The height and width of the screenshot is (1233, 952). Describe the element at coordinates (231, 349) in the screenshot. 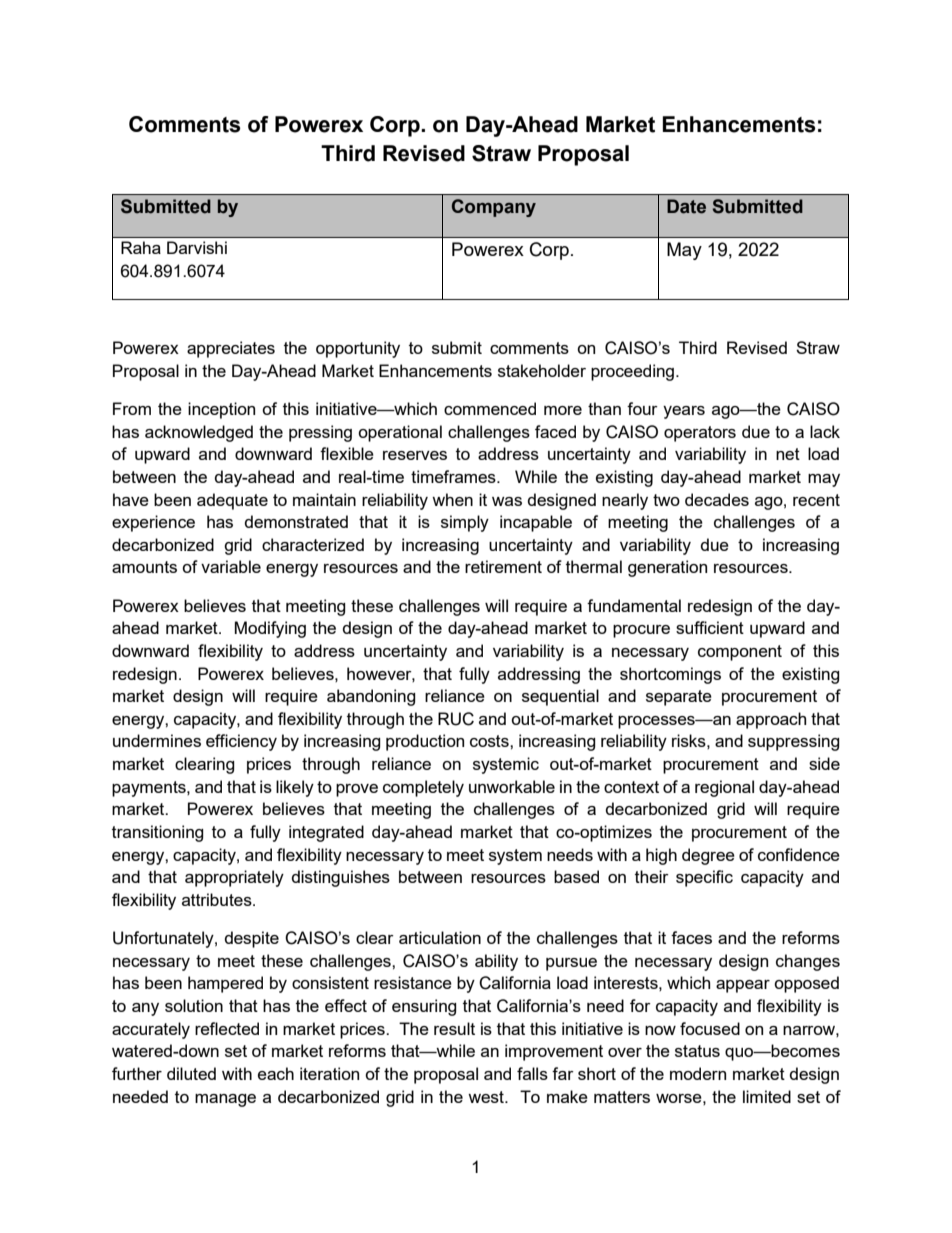

I see `appreciates` at that location.
